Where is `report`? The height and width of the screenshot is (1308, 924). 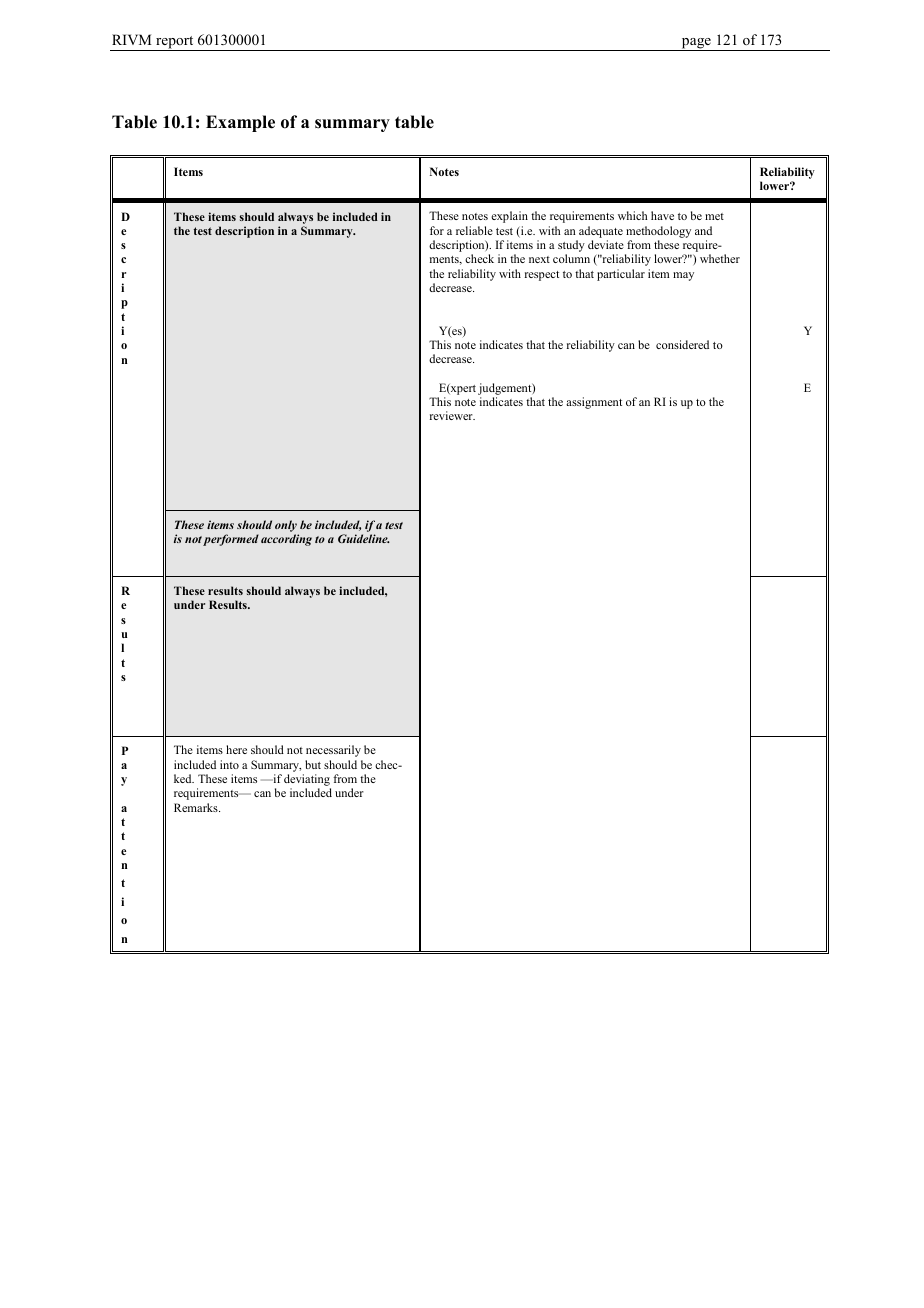 report is located at coordinates (175, 43).
